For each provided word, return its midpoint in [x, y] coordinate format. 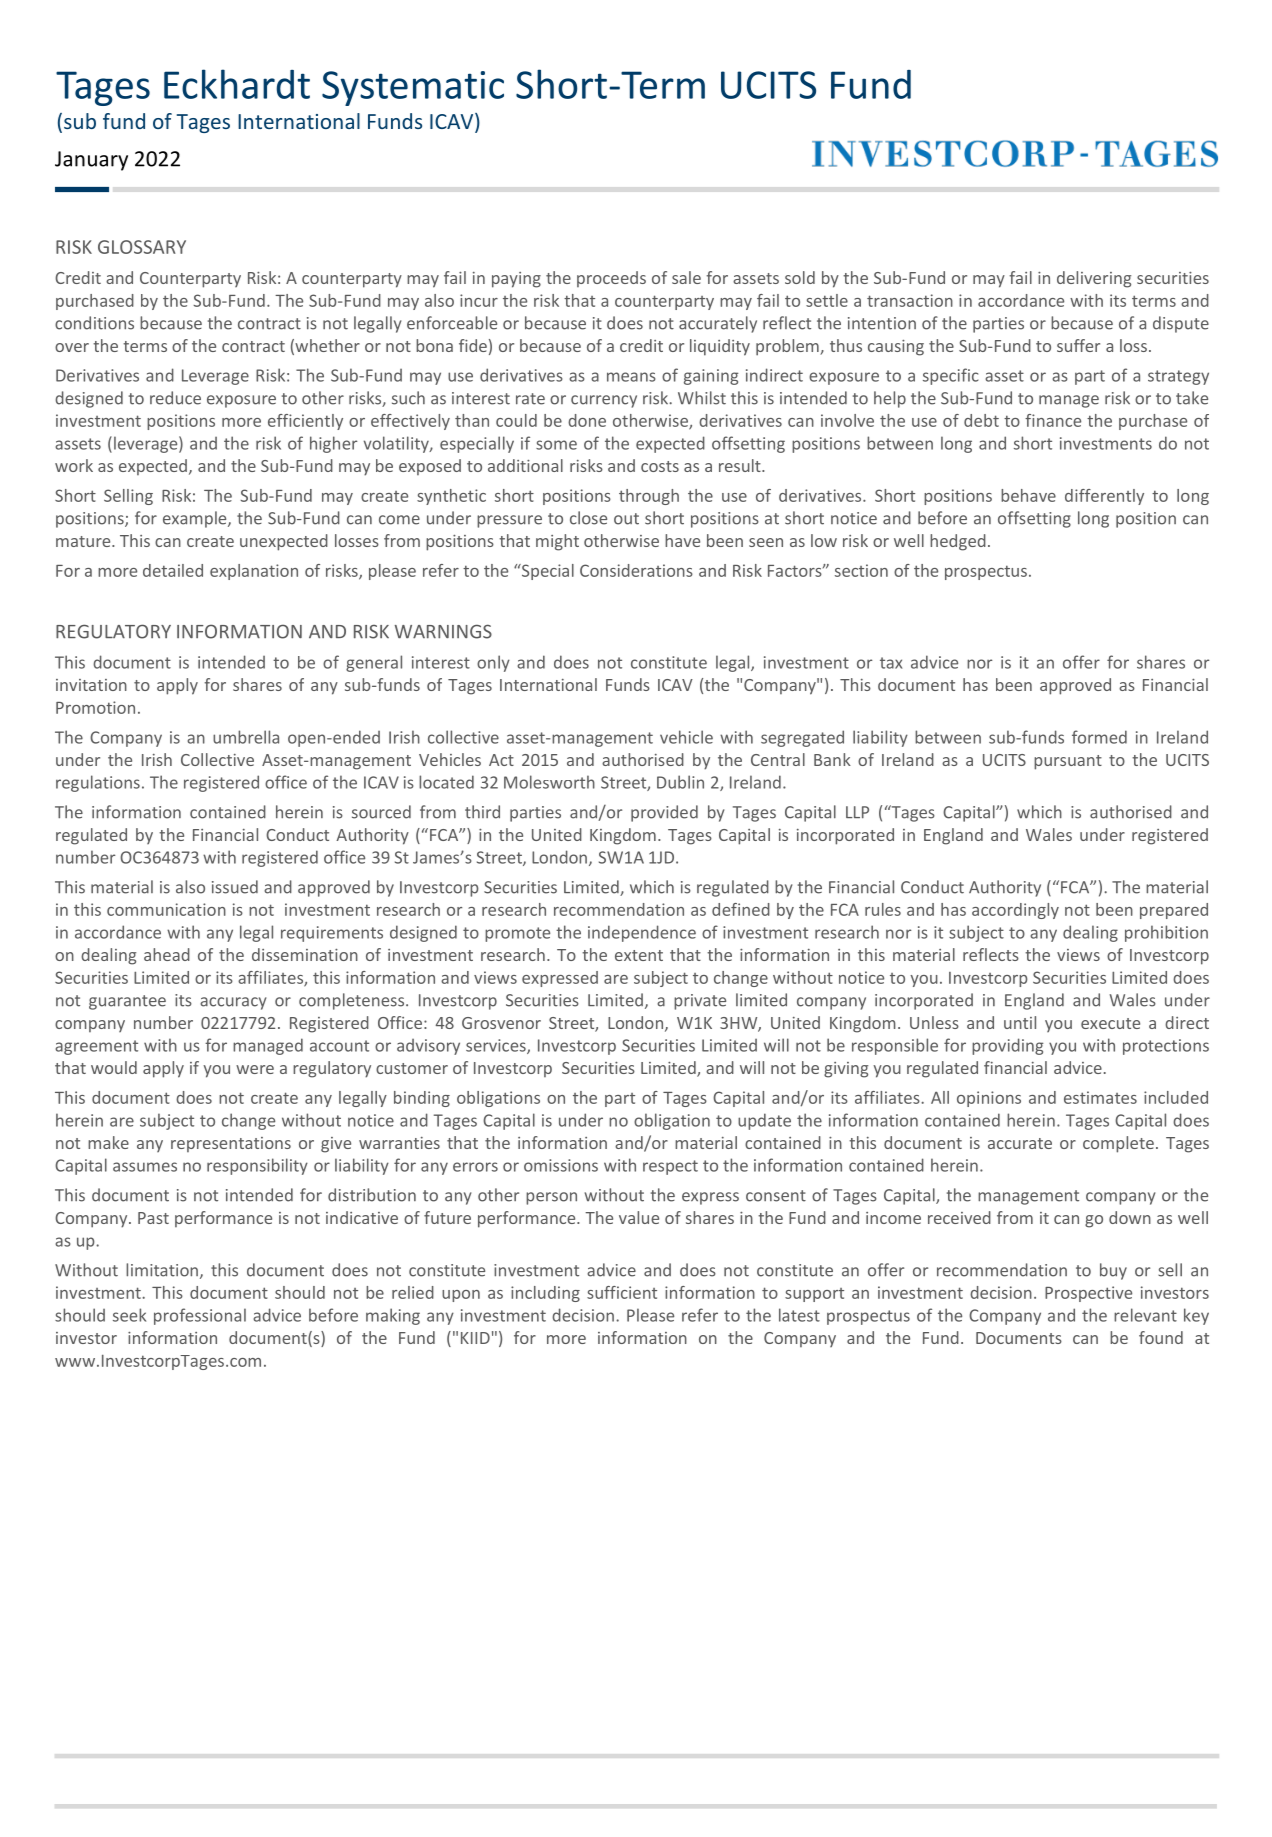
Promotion [95, 707]
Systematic [413, 88]
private [700, 1002]
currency [604, 401]
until [1020, 1022]
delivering [1094, 279]
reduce [175, 398]
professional [200, 1316]
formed [1099, 737]
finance [1053, 420]
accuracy [233, 1003]
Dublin [680, 782]
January [91, 161]
